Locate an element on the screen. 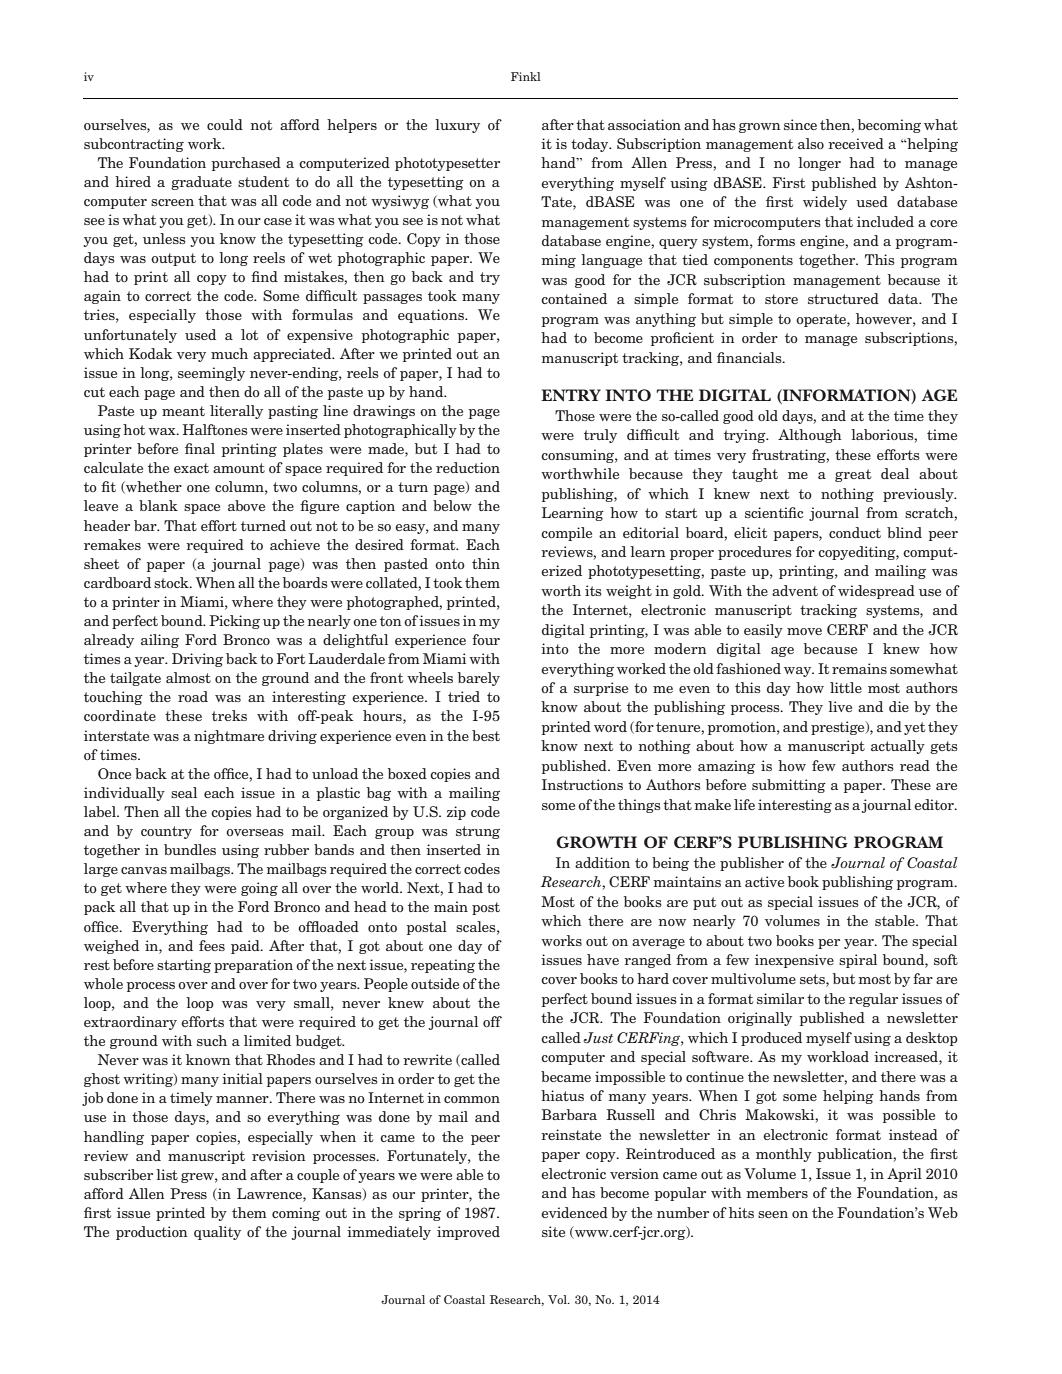 The width and height of the screenshot is (1062, 1374). members is located at coordinates (777, 1192).
